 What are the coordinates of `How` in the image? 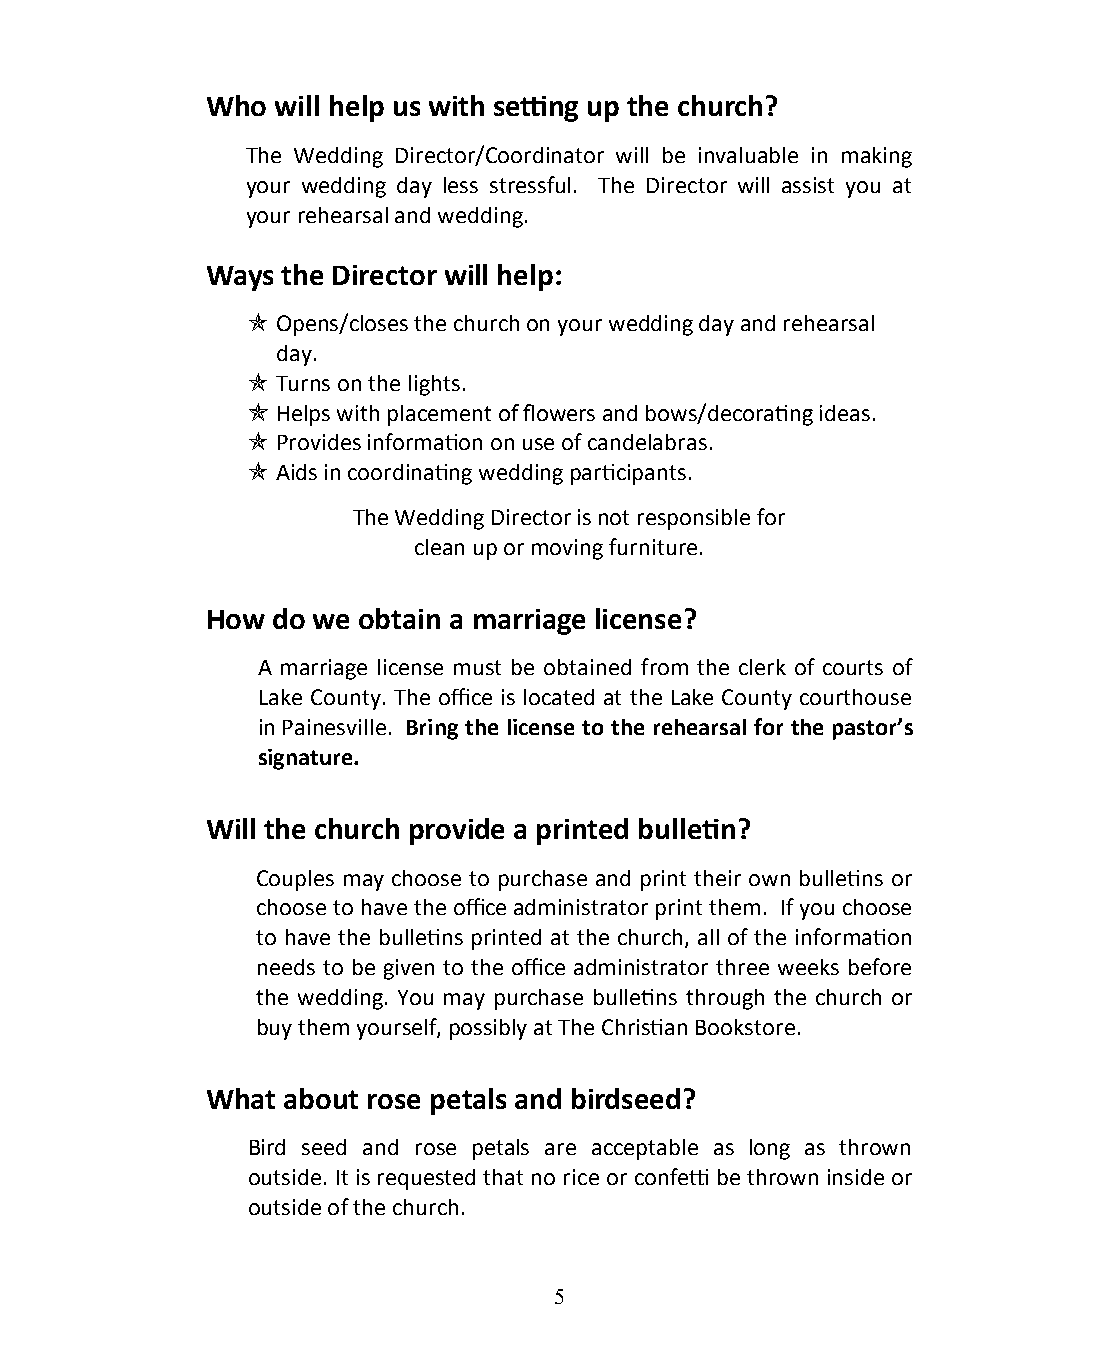 It's located at (236, 619).
